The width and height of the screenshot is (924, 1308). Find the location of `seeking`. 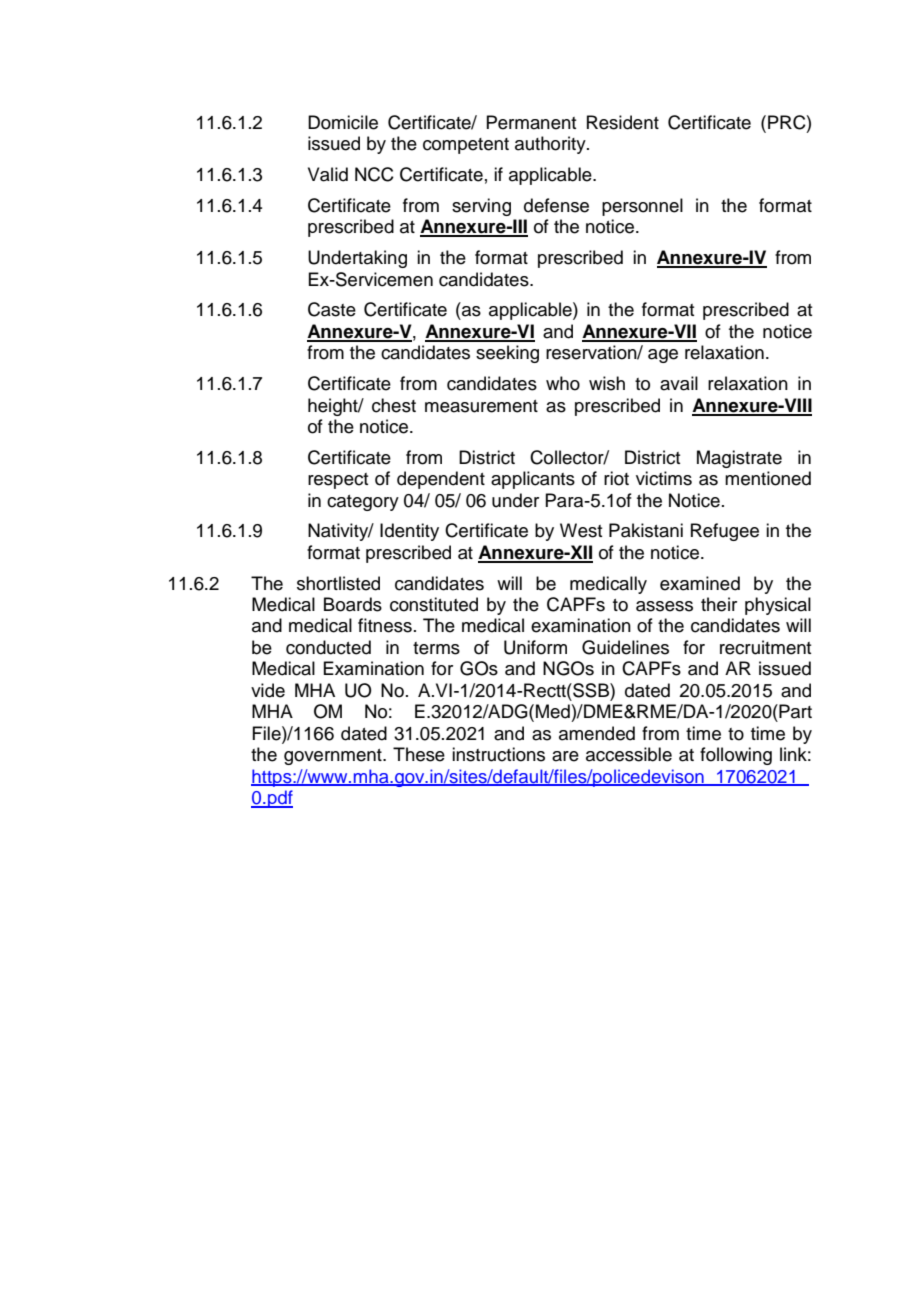

seeking is located at coordinates (507, 354).
